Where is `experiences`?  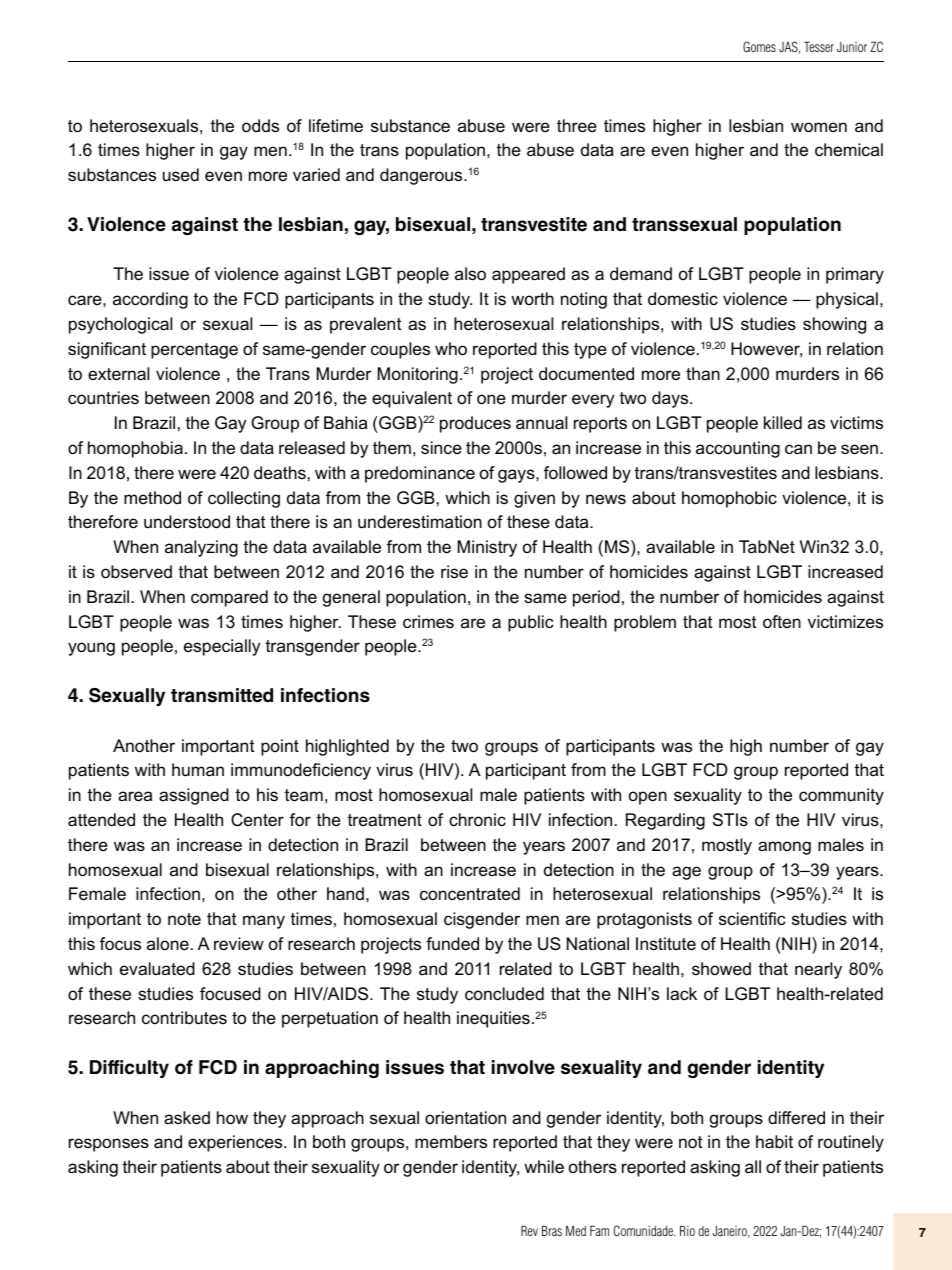
experiences is located at coordinates (236, 1143).
